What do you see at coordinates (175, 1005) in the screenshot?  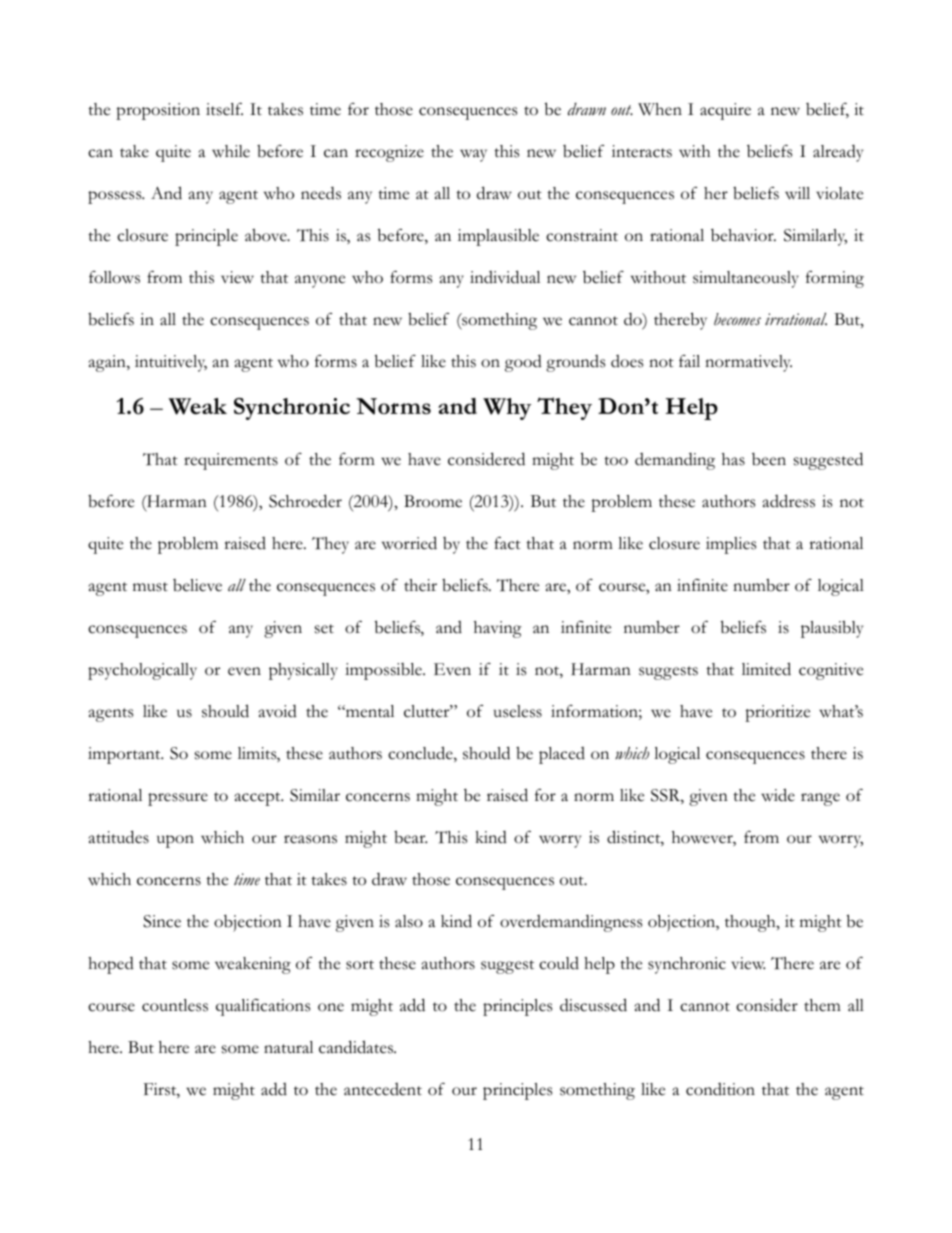 I see `countless` at bounding box center [175, 1005].
